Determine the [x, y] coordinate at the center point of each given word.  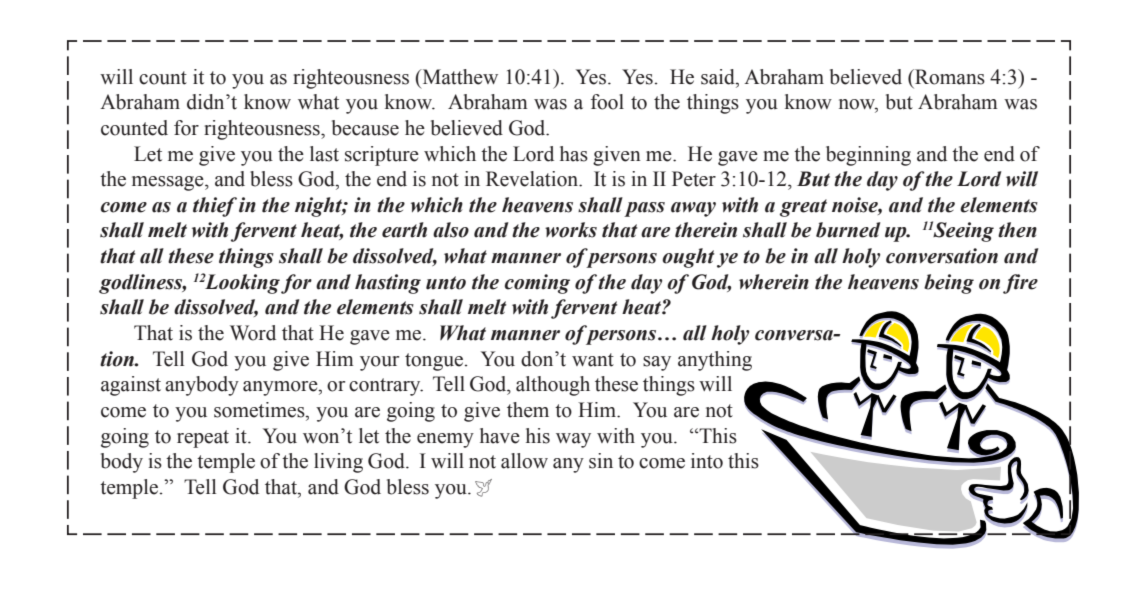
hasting [388, 284]
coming [537, 284]
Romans [949, 77]
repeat [203, 439]
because [365, 128]
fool [607, 102]
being [949, 284]
